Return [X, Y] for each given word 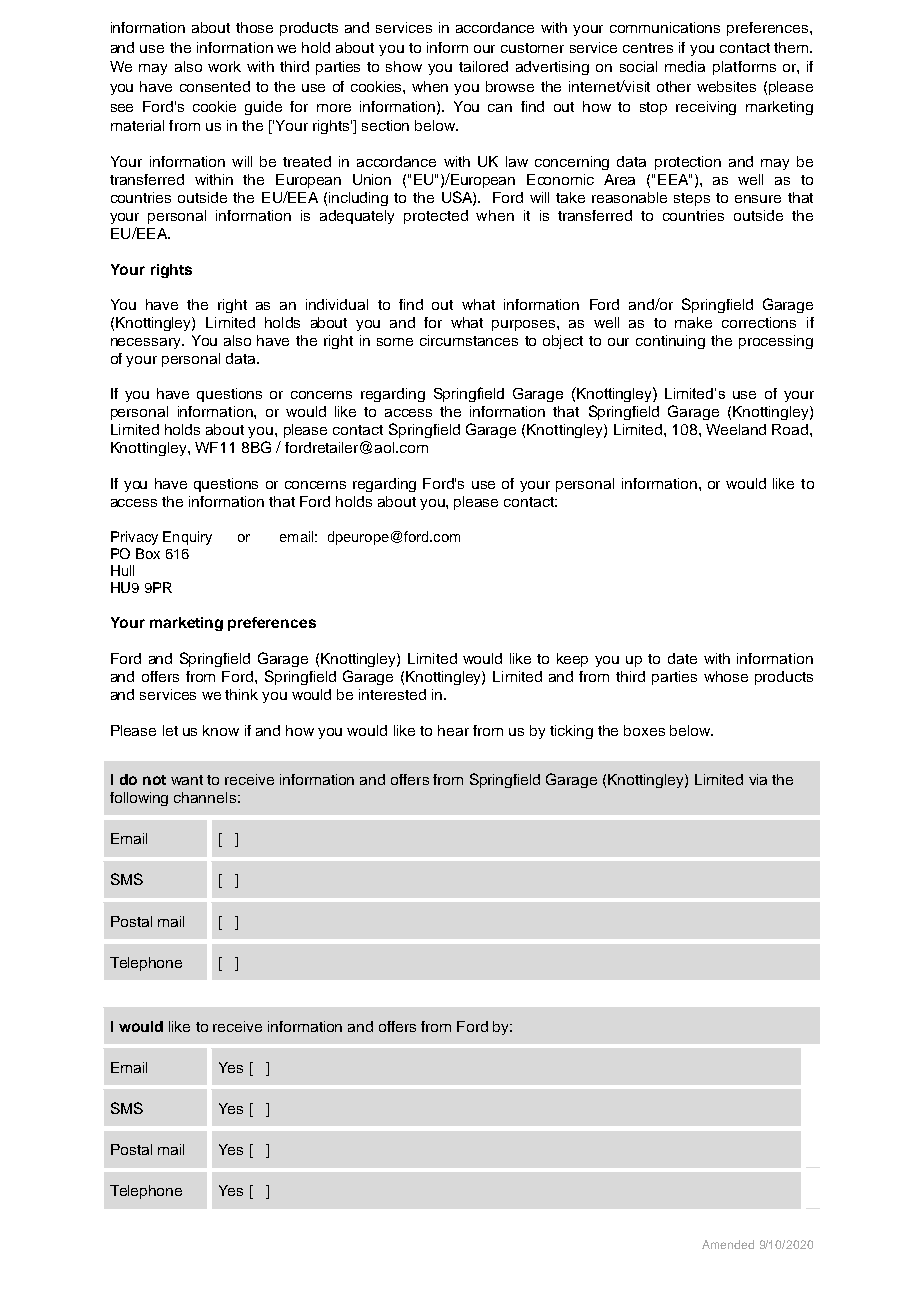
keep [572, 660]
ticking [571, 732]
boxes [644, 730]
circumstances [469, 340]
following [139, 799]
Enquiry [187, 538]
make [693, 322]
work [224, 66]
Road [791, 429]
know [221, 730]
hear [453, 730]
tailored [483, 66]
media [685, 66]
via [758, 779]
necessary [147, 343]
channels [205, 797]
